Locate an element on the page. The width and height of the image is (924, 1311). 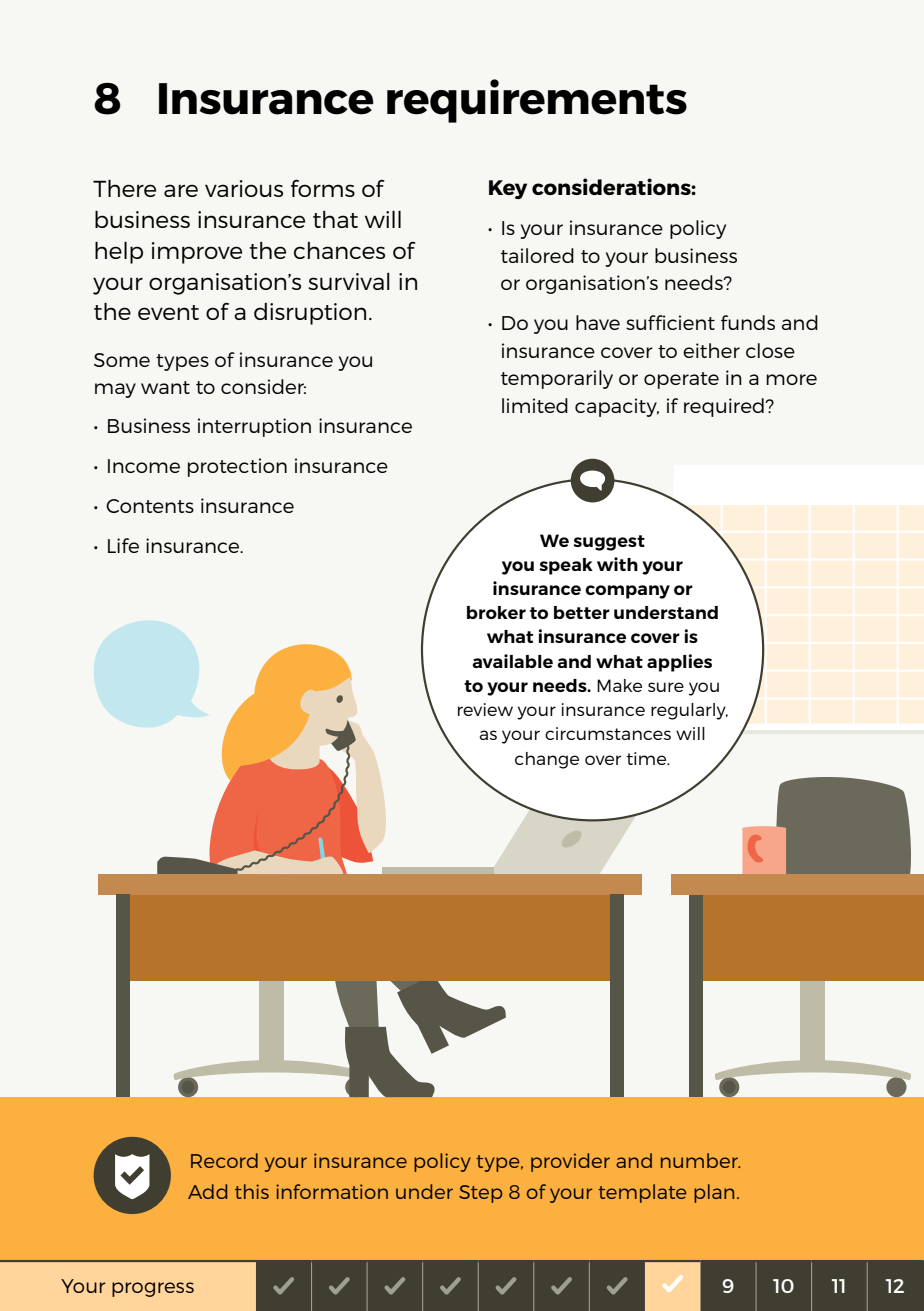
applies is located at coordinates (679, 663).
